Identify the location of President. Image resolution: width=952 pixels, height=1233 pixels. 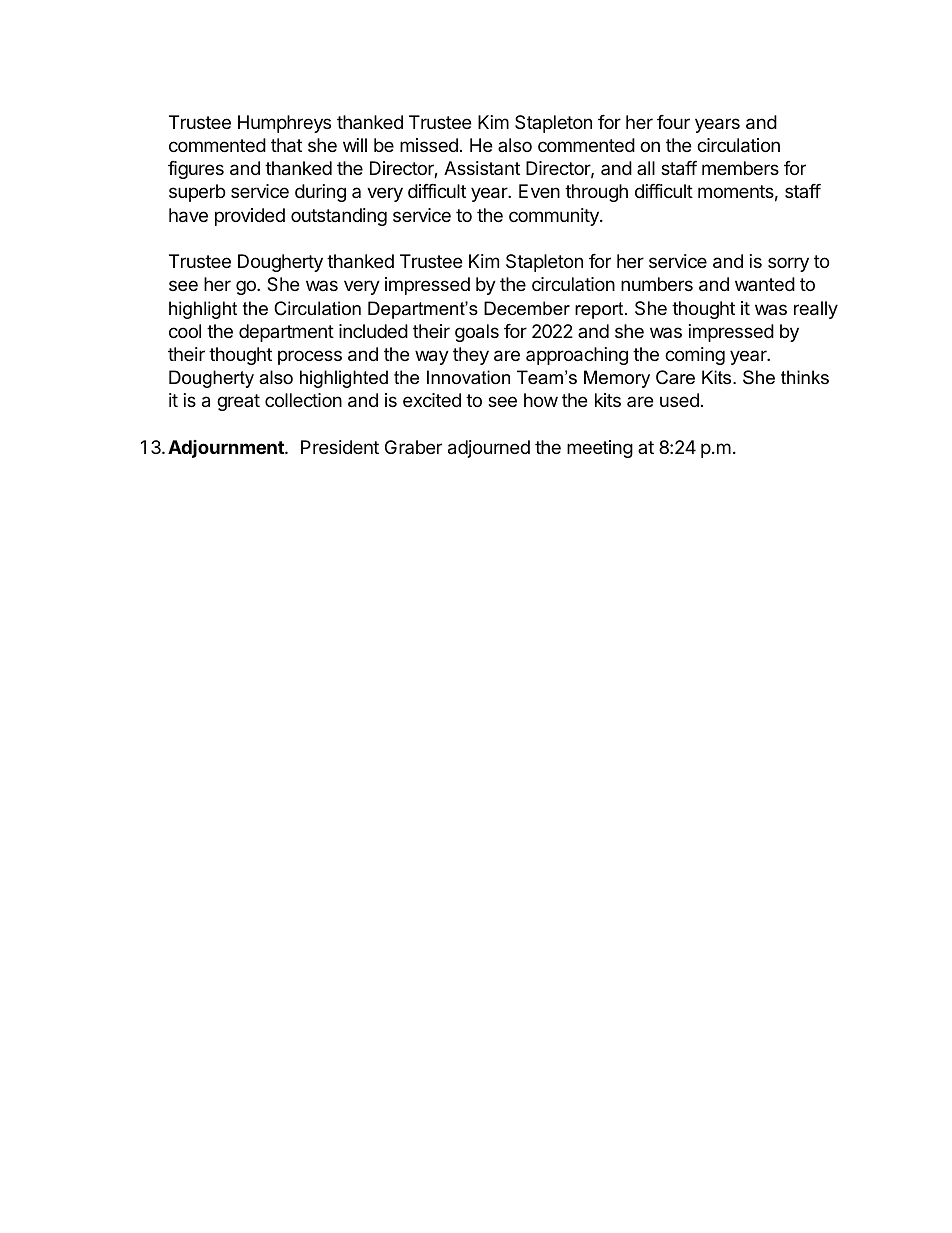
(340, 447).
